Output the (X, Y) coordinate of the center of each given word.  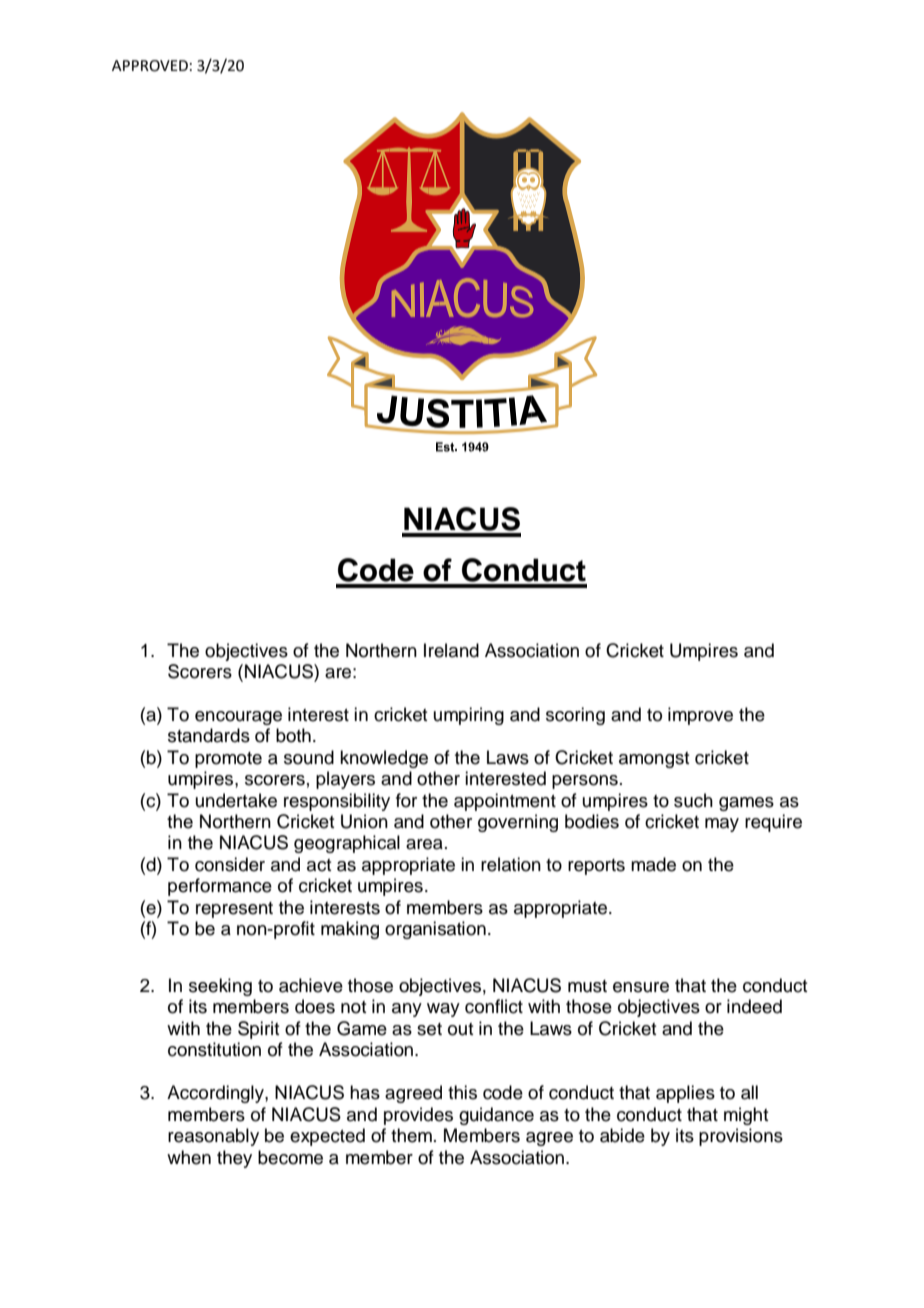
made (653, 864)
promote (228, 760)
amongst (654, 760)
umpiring (469, 716)
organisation (435, 930)
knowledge (384, 759)
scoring (575, 716)
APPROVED (150, 66)
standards (209, 735)
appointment (505, 802)
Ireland (451, 650)
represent (234, 910)
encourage (238, 718)
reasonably (213, 1137)
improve (700, 716)
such (693, 800)
